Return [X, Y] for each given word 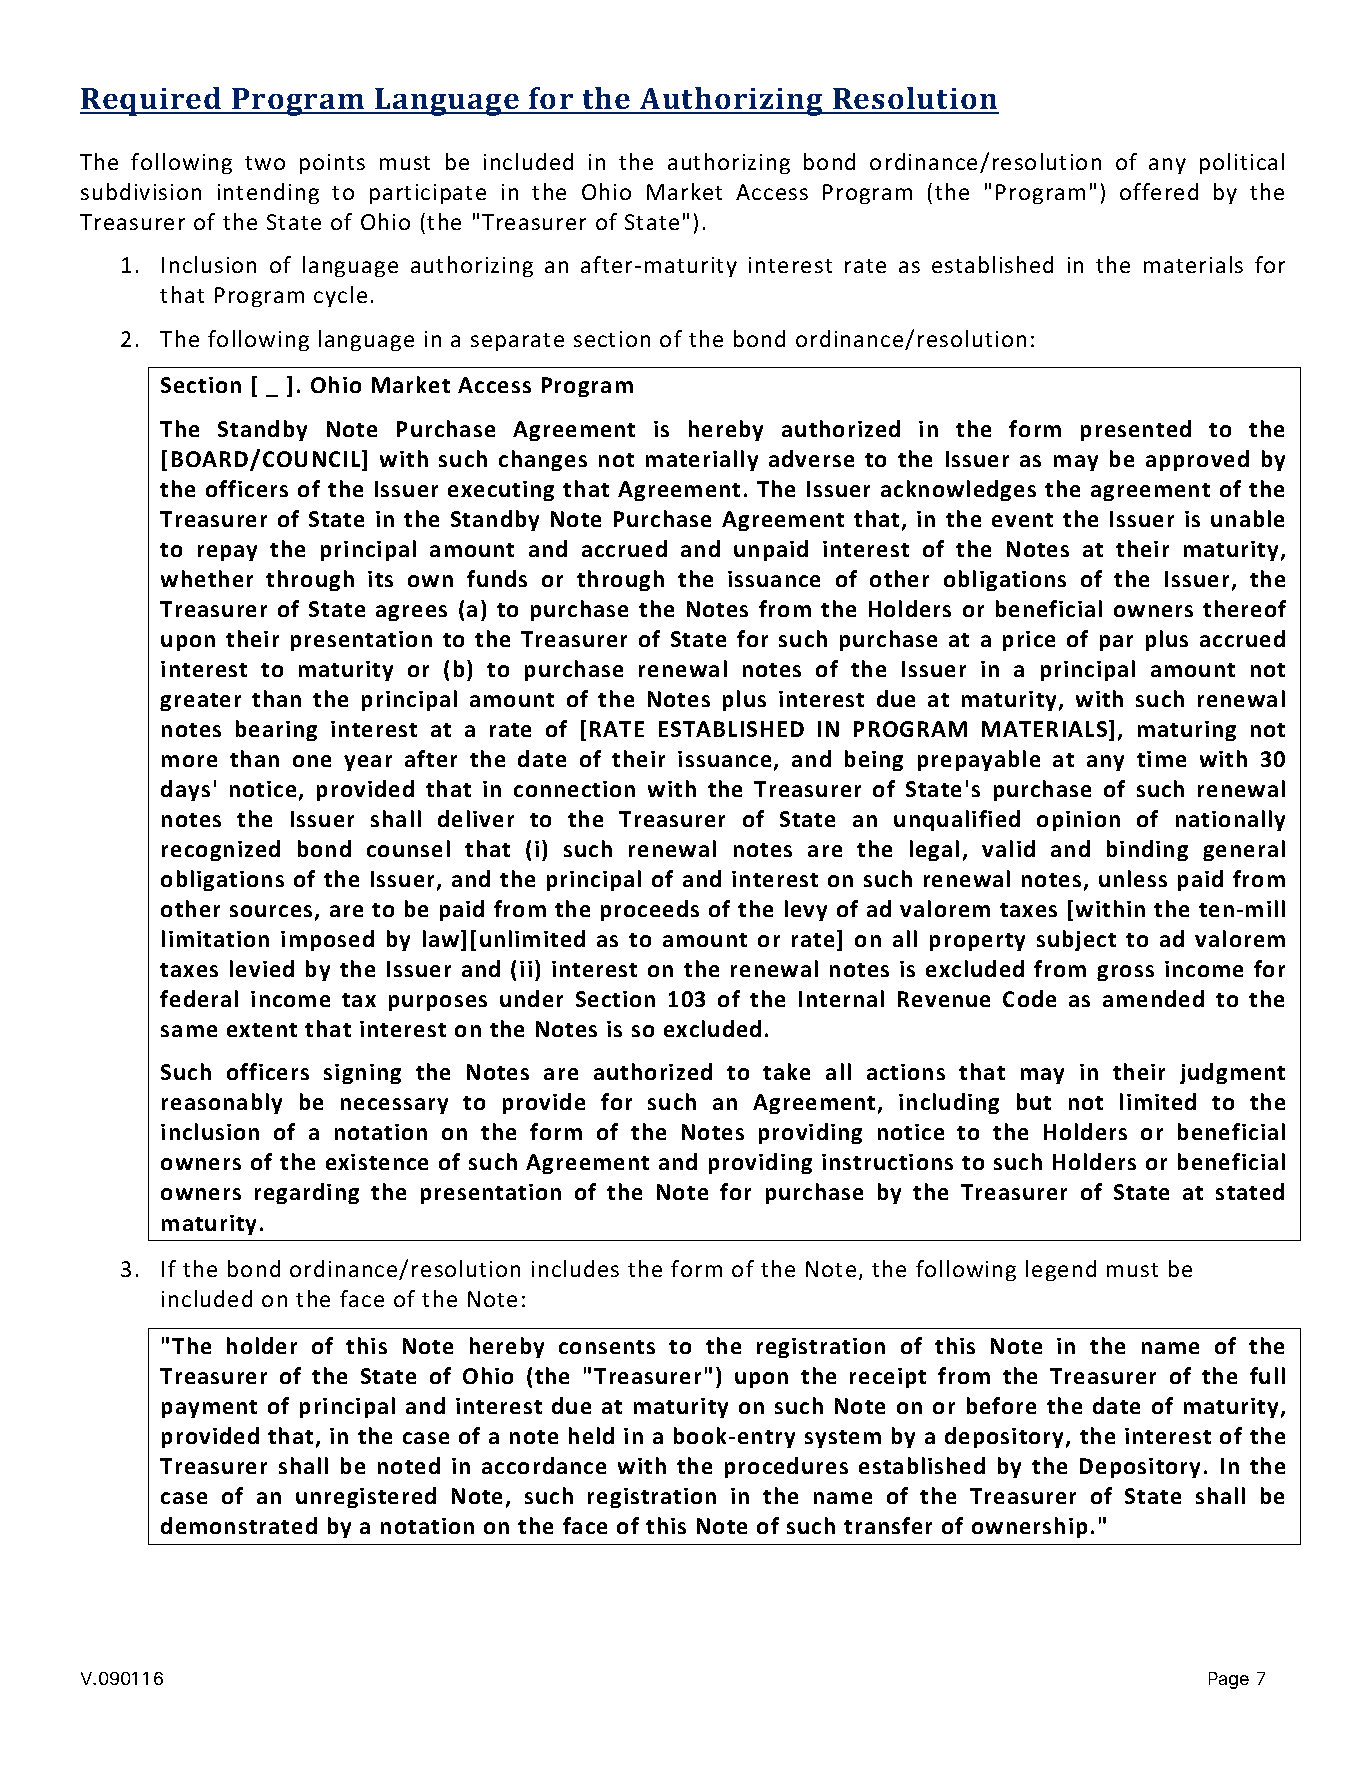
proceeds [650, 910]
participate [428, 194]
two [265, 163]
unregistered [366, 1497]
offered [1159, 191]
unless [1133, 878]
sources [271, 911]
